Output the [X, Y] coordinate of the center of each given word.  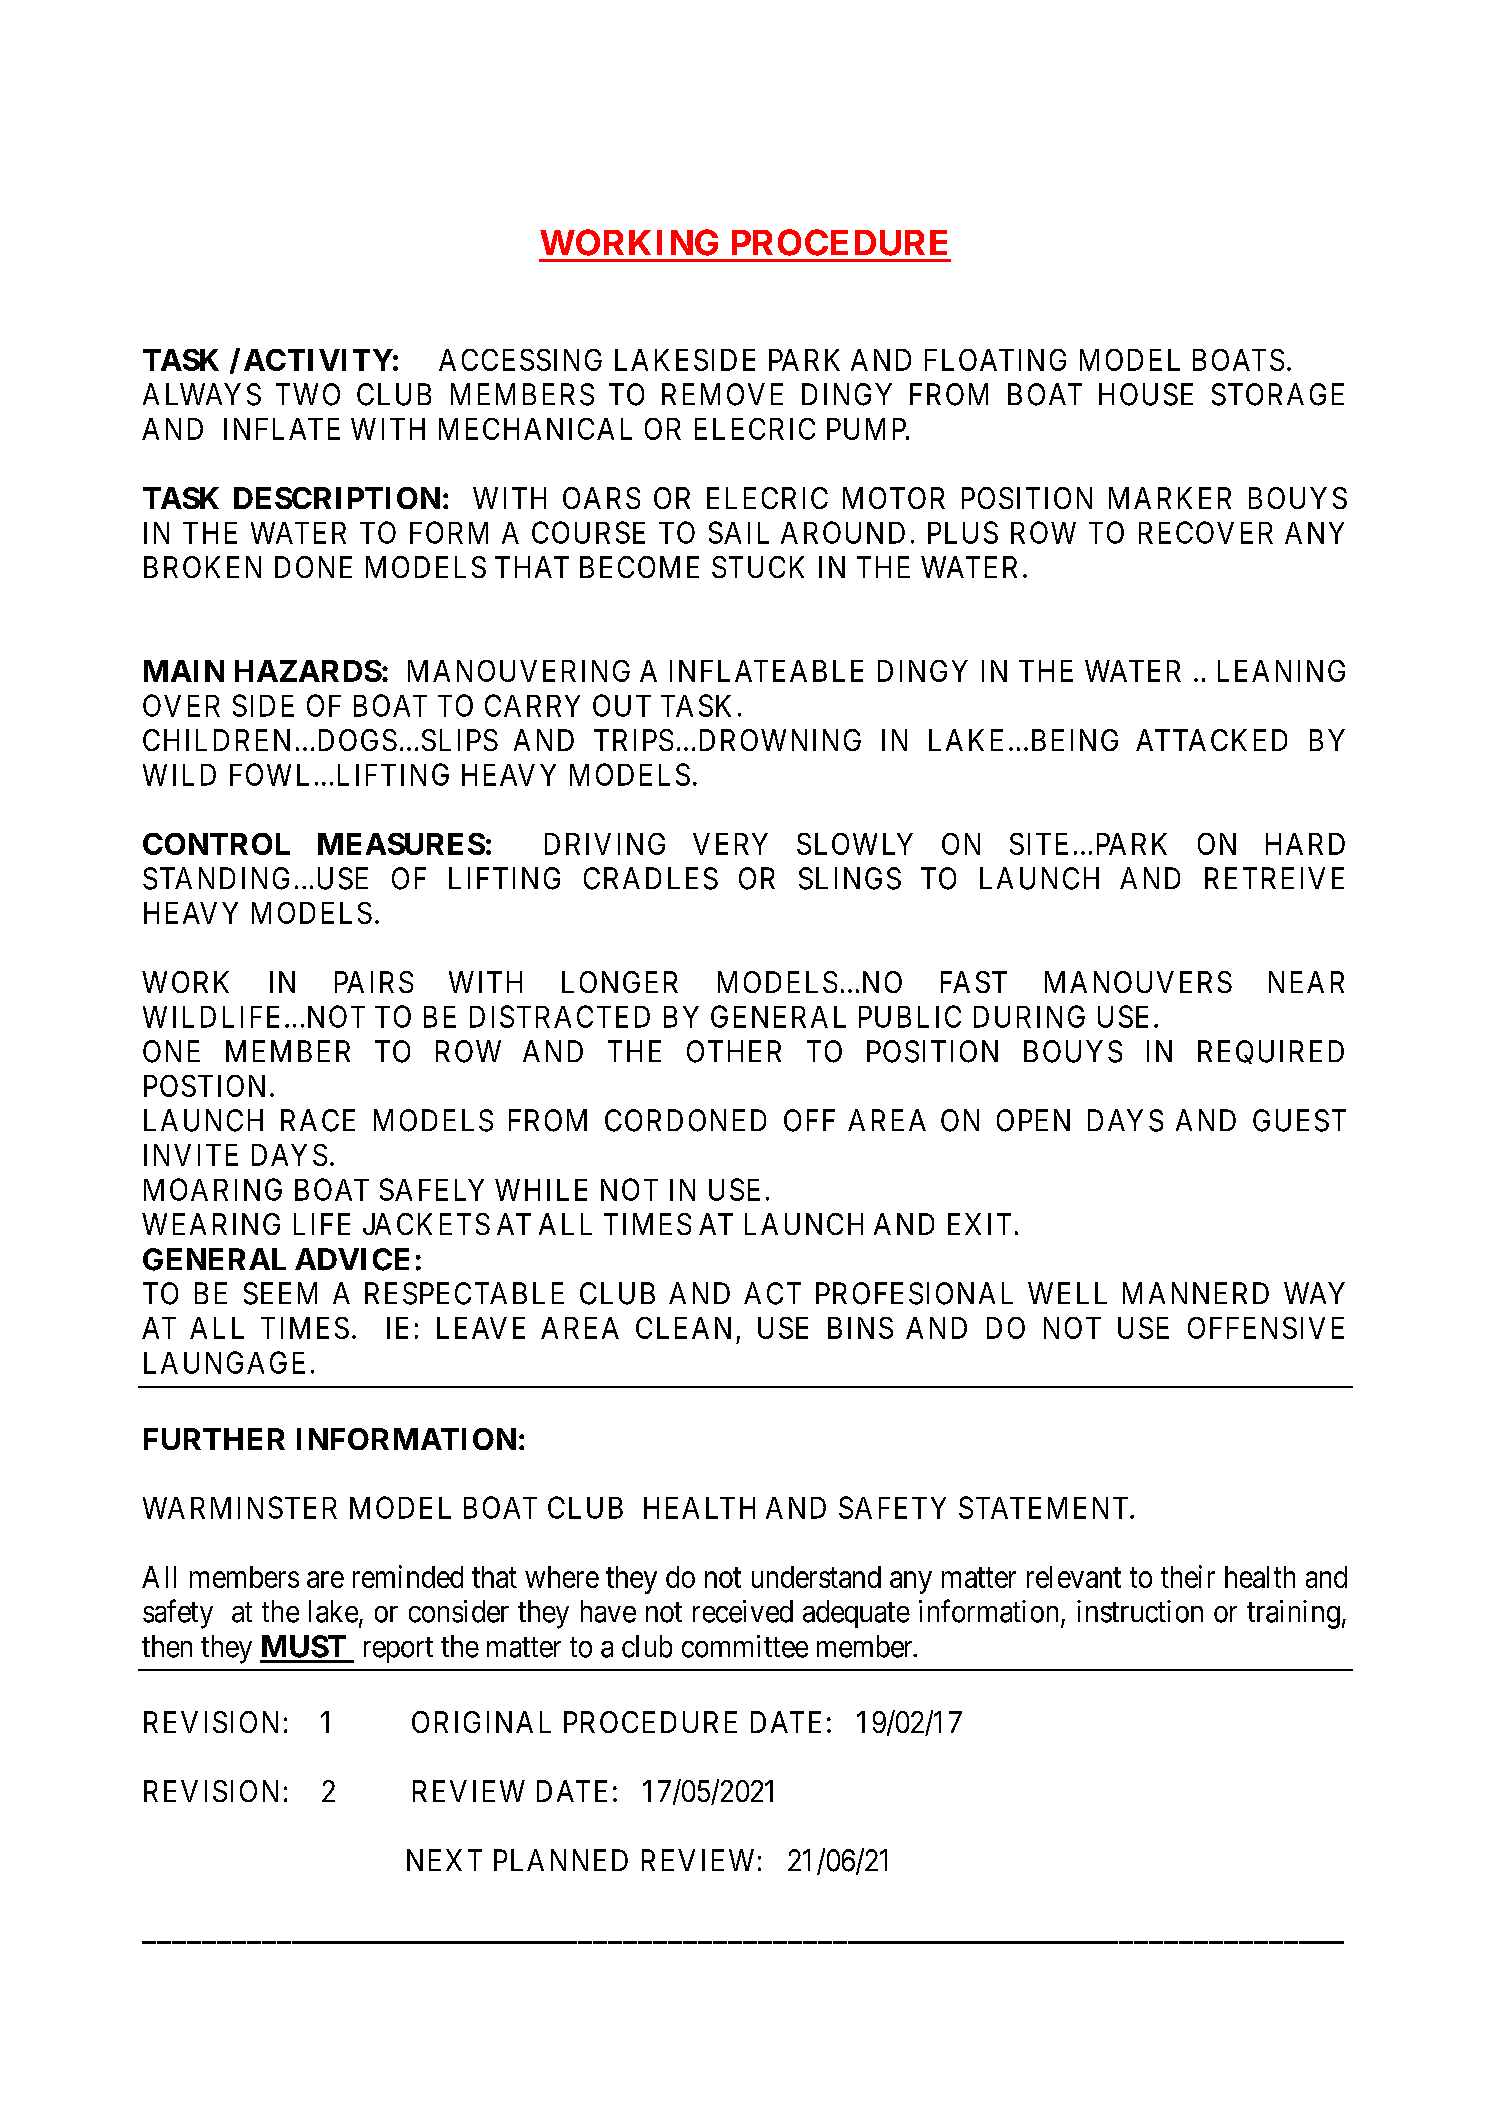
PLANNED [561, 1860]
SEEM [280, 1293]
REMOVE [722, 394]
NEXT [444, 1860]
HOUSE [1146, 394]
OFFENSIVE [1266, 1328]
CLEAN [683, 1328]
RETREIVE [1274, 878]
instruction [1140, 1611]
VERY [730, 844]
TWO [308, 394]
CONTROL [216, 844]
